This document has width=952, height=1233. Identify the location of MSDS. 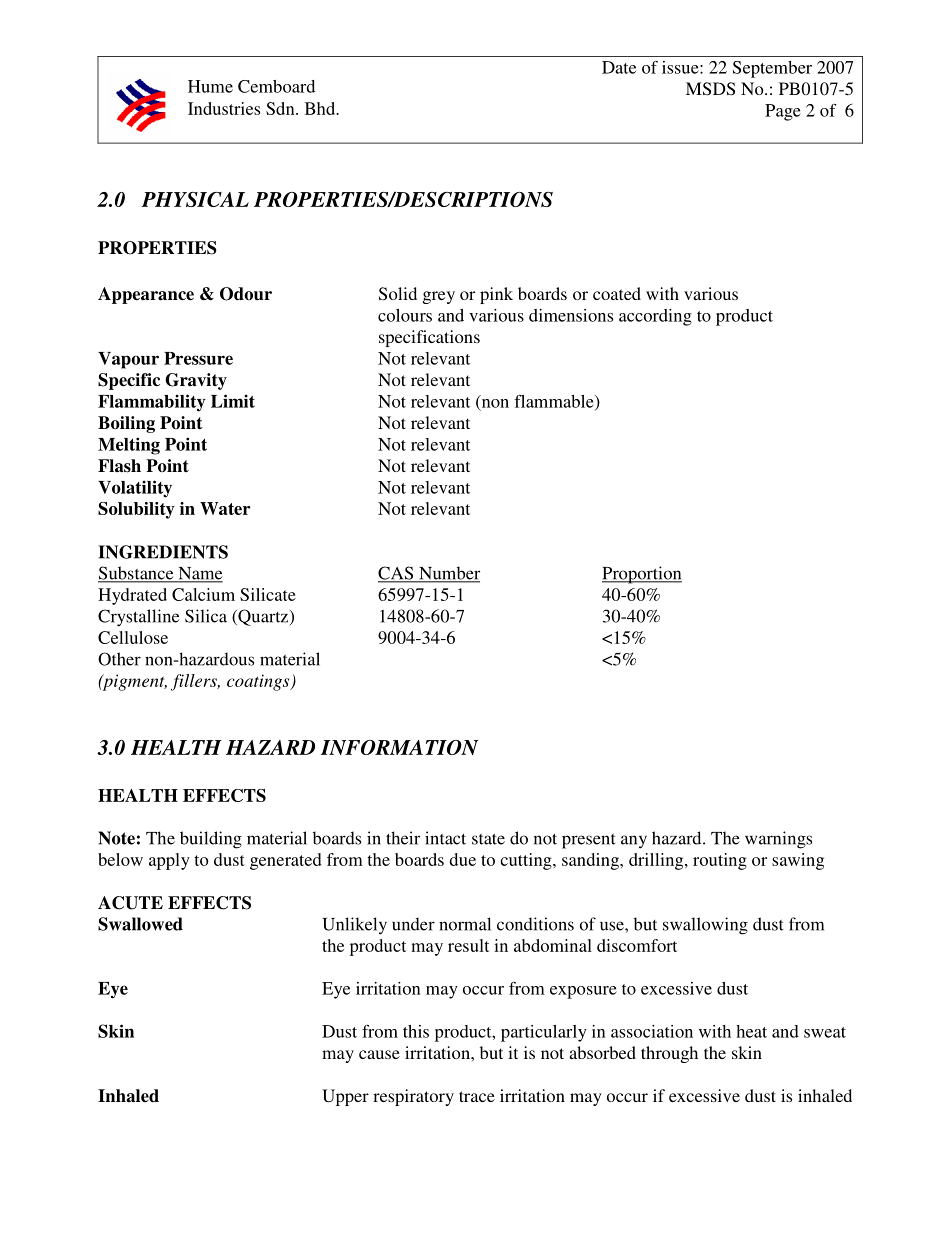
(710, 89).
